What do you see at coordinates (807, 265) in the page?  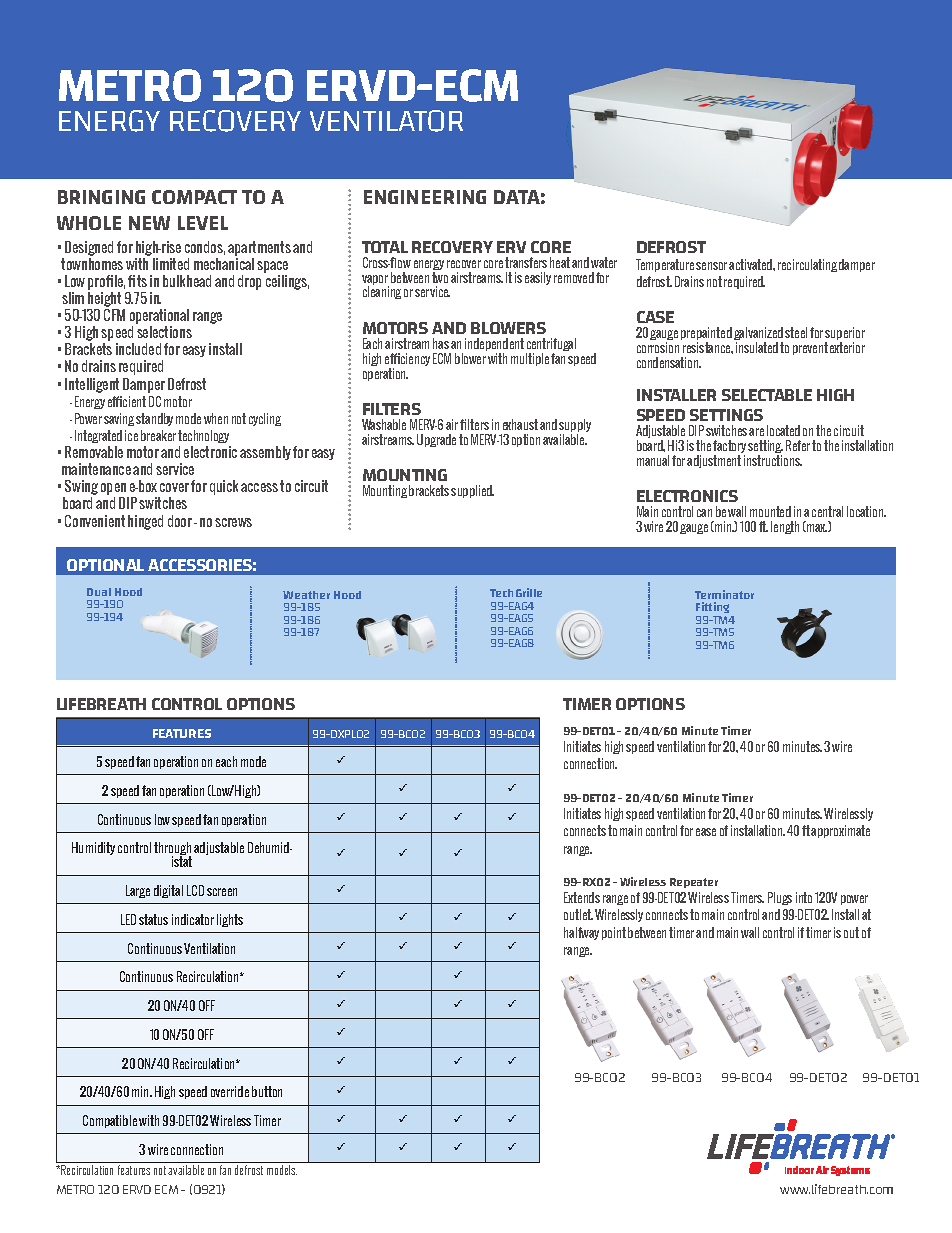 I see `recirculating` at bounding box center [807, 265].
